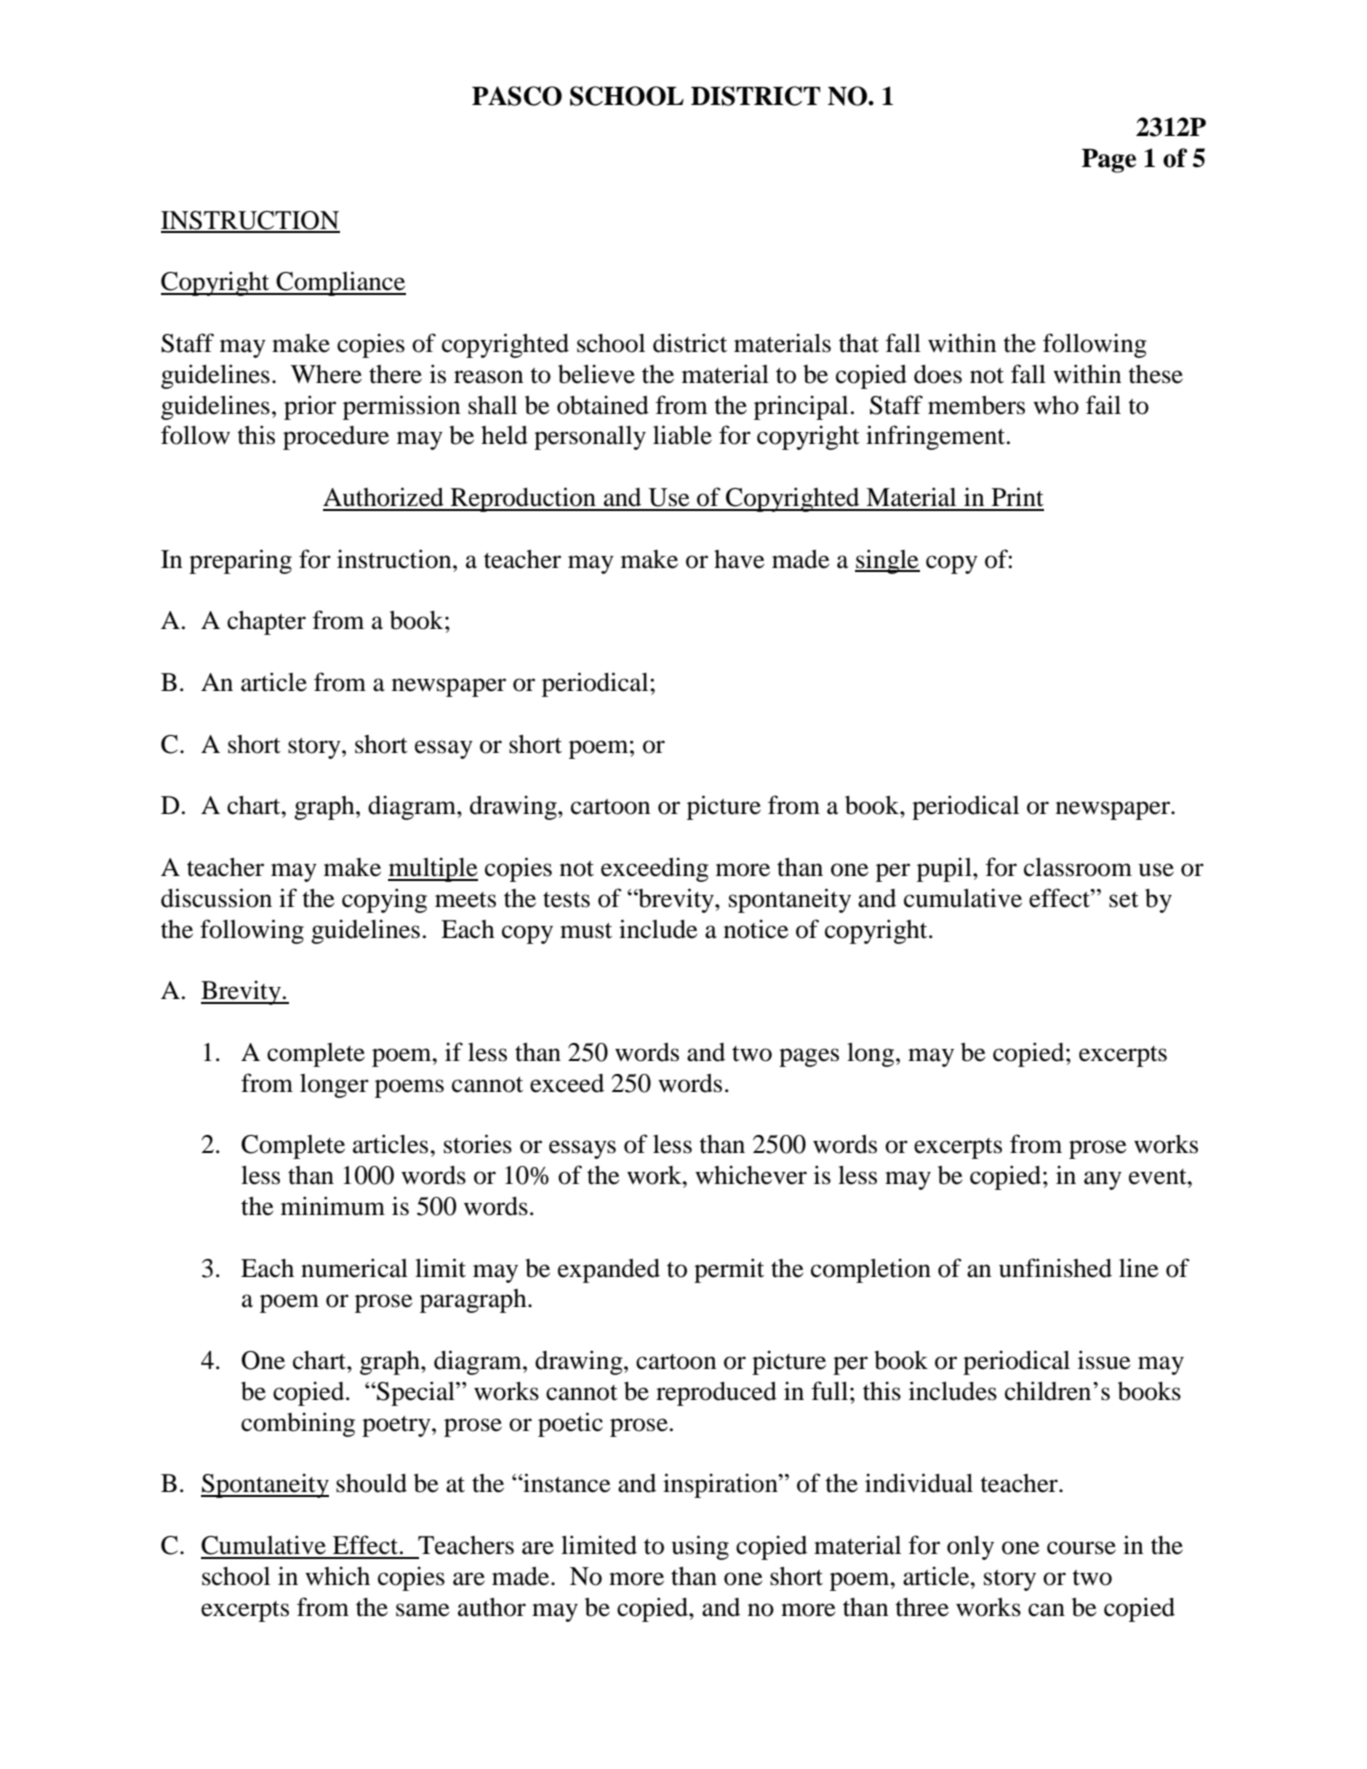  Describe the element at coordinates (266, 623) in the document. I see `chapter` at that location.
